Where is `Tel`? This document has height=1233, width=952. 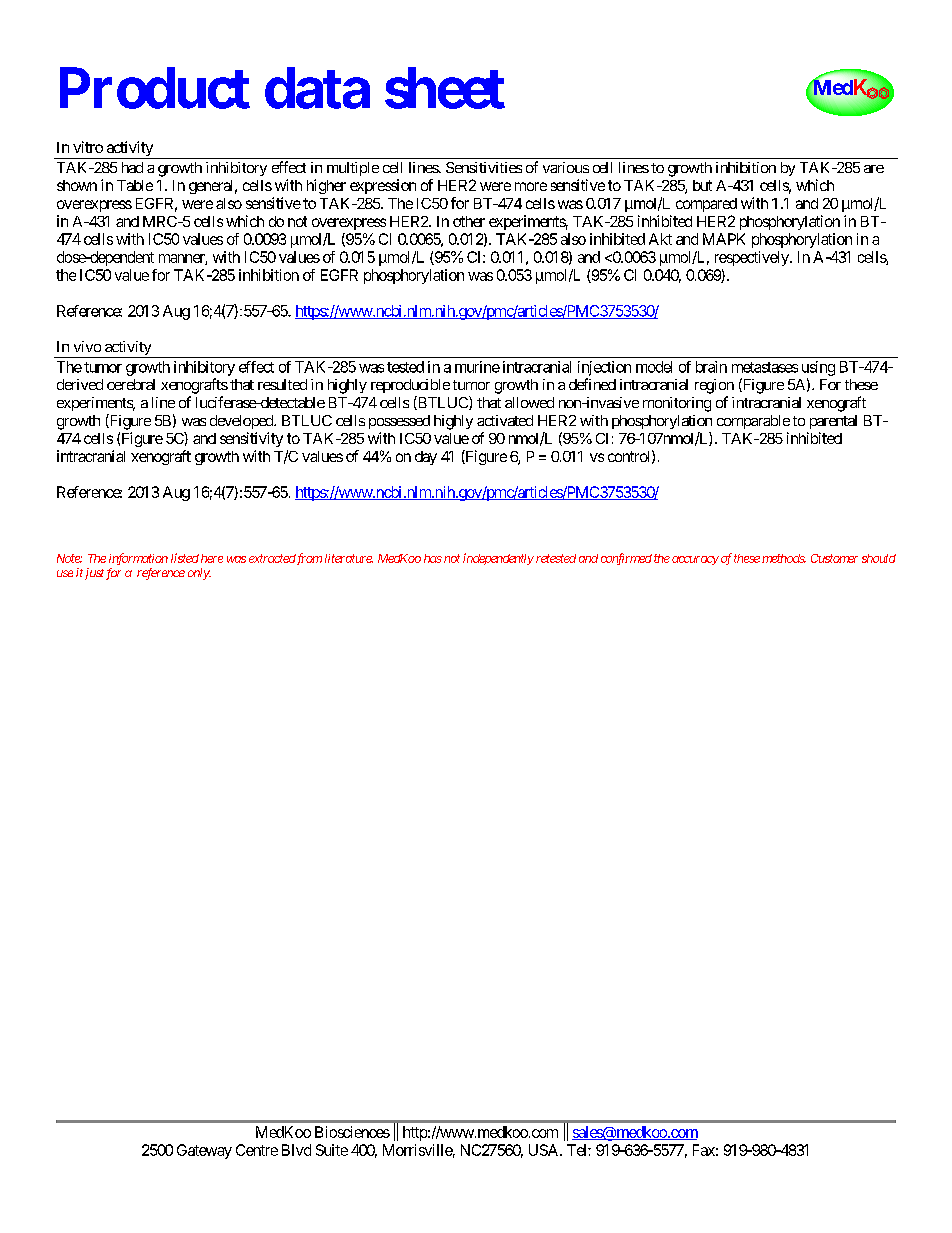
Tel is located at coordinates (578, 1150).
